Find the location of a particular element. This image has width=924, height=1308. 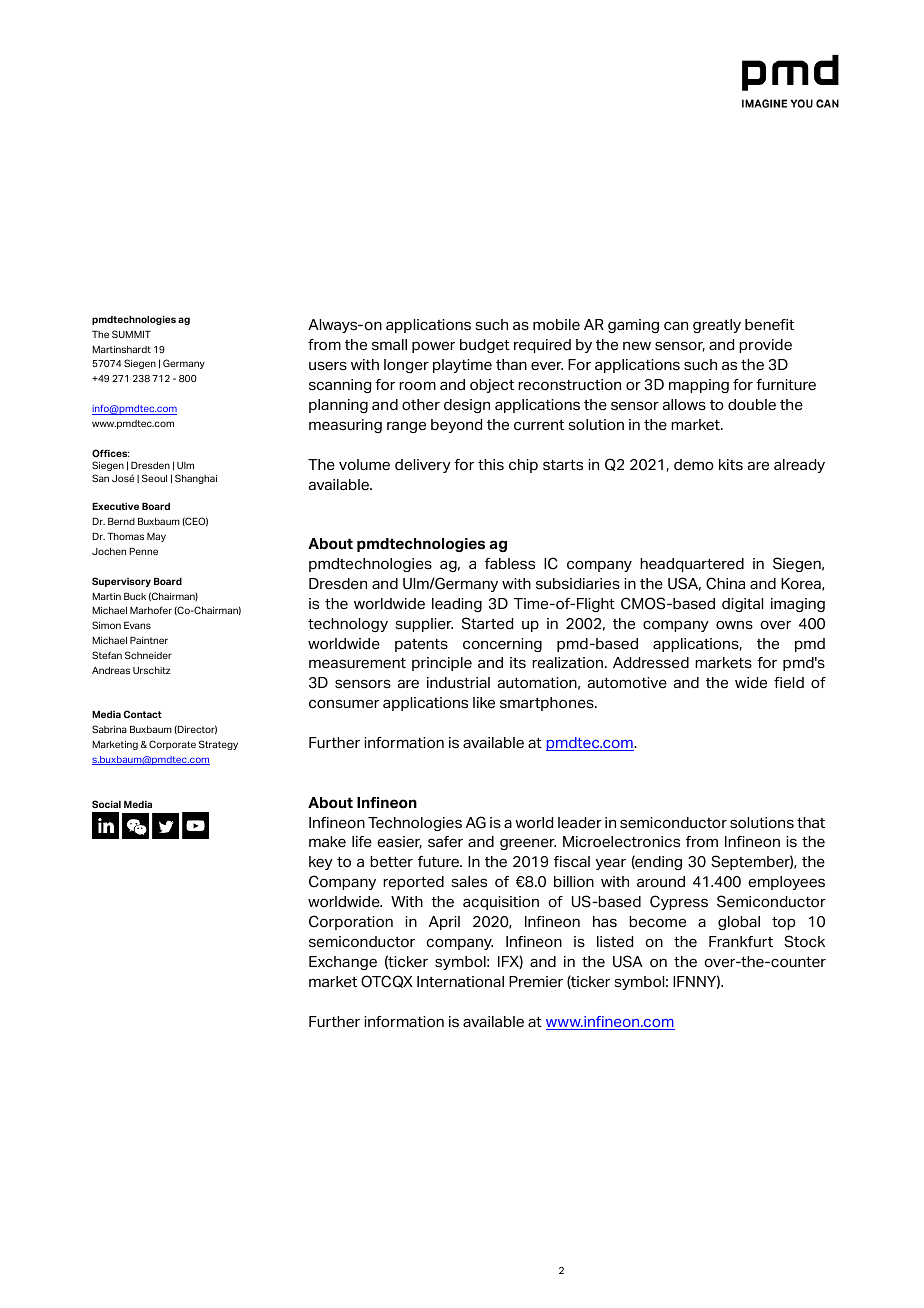

headquartered is located at coordinates (692, 565).
